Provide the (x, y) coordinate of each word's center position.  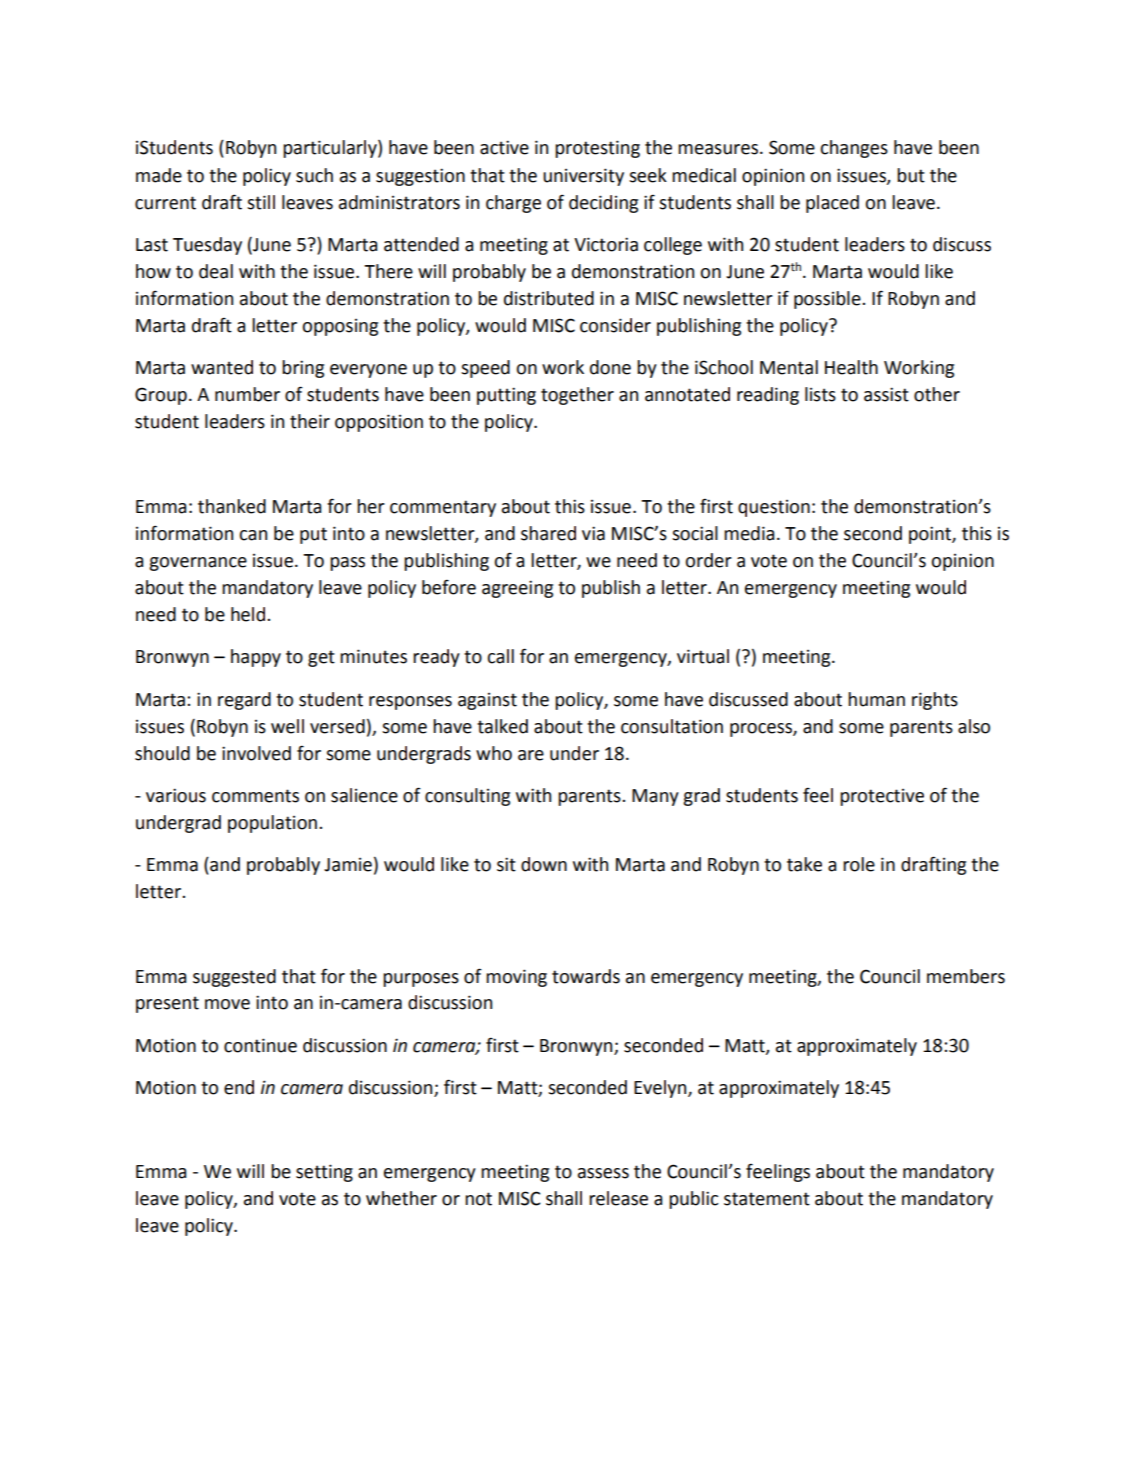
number (247, 394)
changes (854, 149)
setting (324, 1173)
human (876, 699)
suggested (234, 978)
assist (886, 394)
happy (256, 658)
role (859, 864)
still (261, 202)
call (500, 656)
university (583, 177)
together (577, 396)
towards (586, 976)
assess (603, 1173)
